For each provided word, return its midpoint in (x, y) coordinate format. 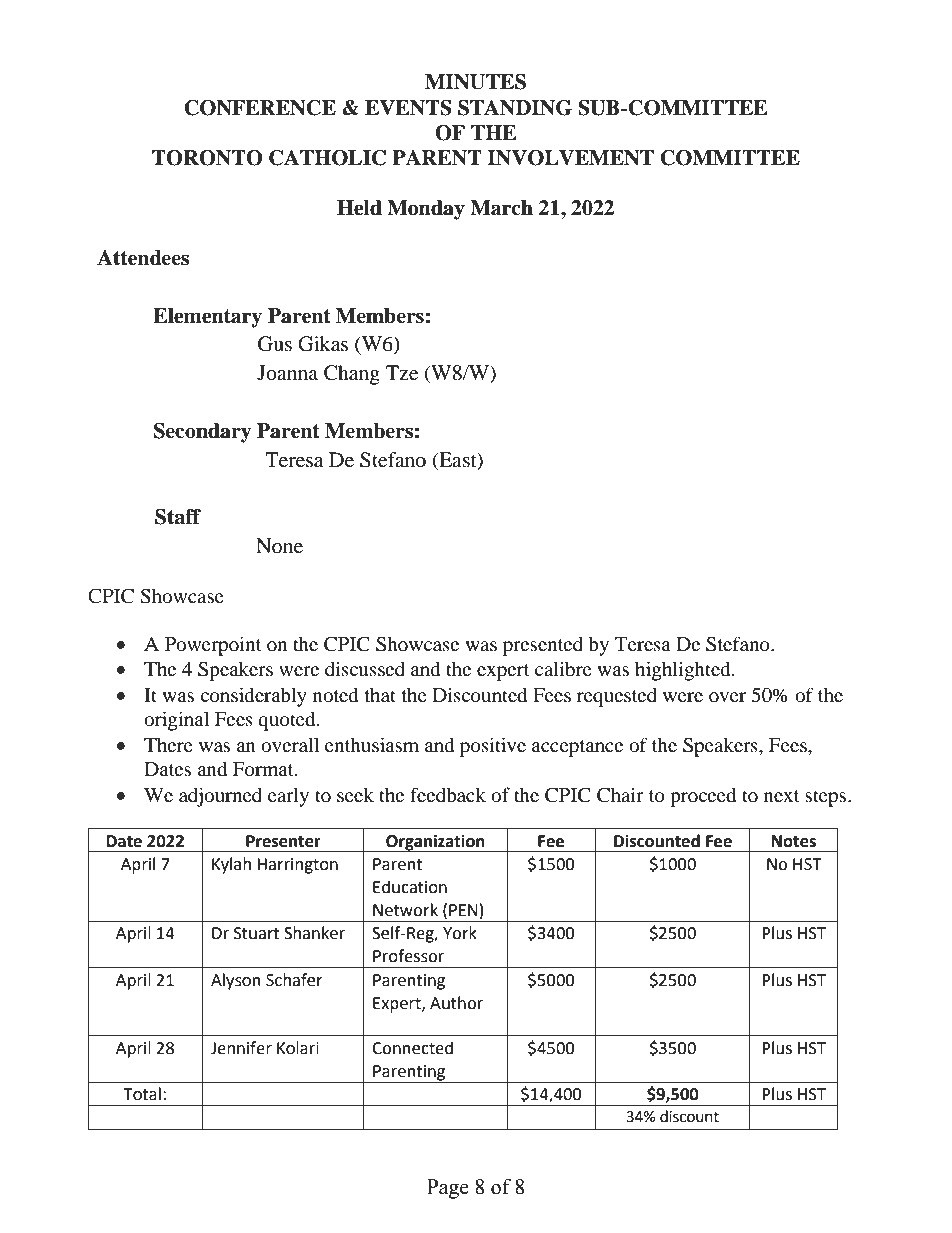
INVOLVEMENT (570, 158)
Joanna (287, 373)
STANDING (515, 108)
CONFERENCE (260, 108)
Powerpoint (213, 646)
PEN (463, 910)
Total (142, 1094)
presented (543, 646)
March (501, 208)
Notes (794, 841)
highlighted (684, 671)
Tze (402, 373)
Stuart (256, 933)
